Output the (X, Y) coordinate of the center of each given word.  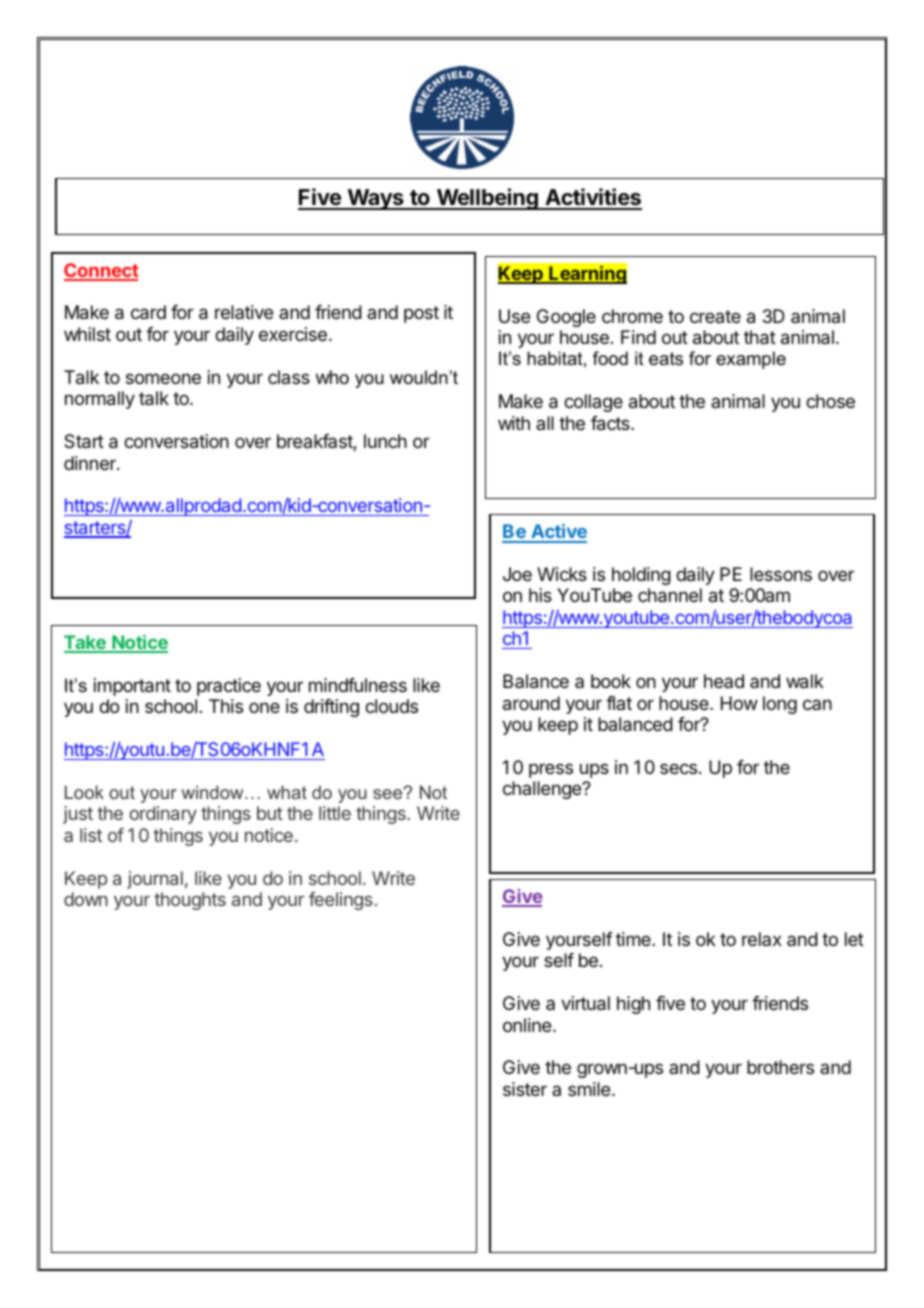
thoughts (190, 901)
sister (525, 1089)
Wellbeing (487, 199)
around (531, 703)
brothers (780, 1067)
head (724, 681)
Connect (101, 271)
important (132, 687)
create (715, 316)
